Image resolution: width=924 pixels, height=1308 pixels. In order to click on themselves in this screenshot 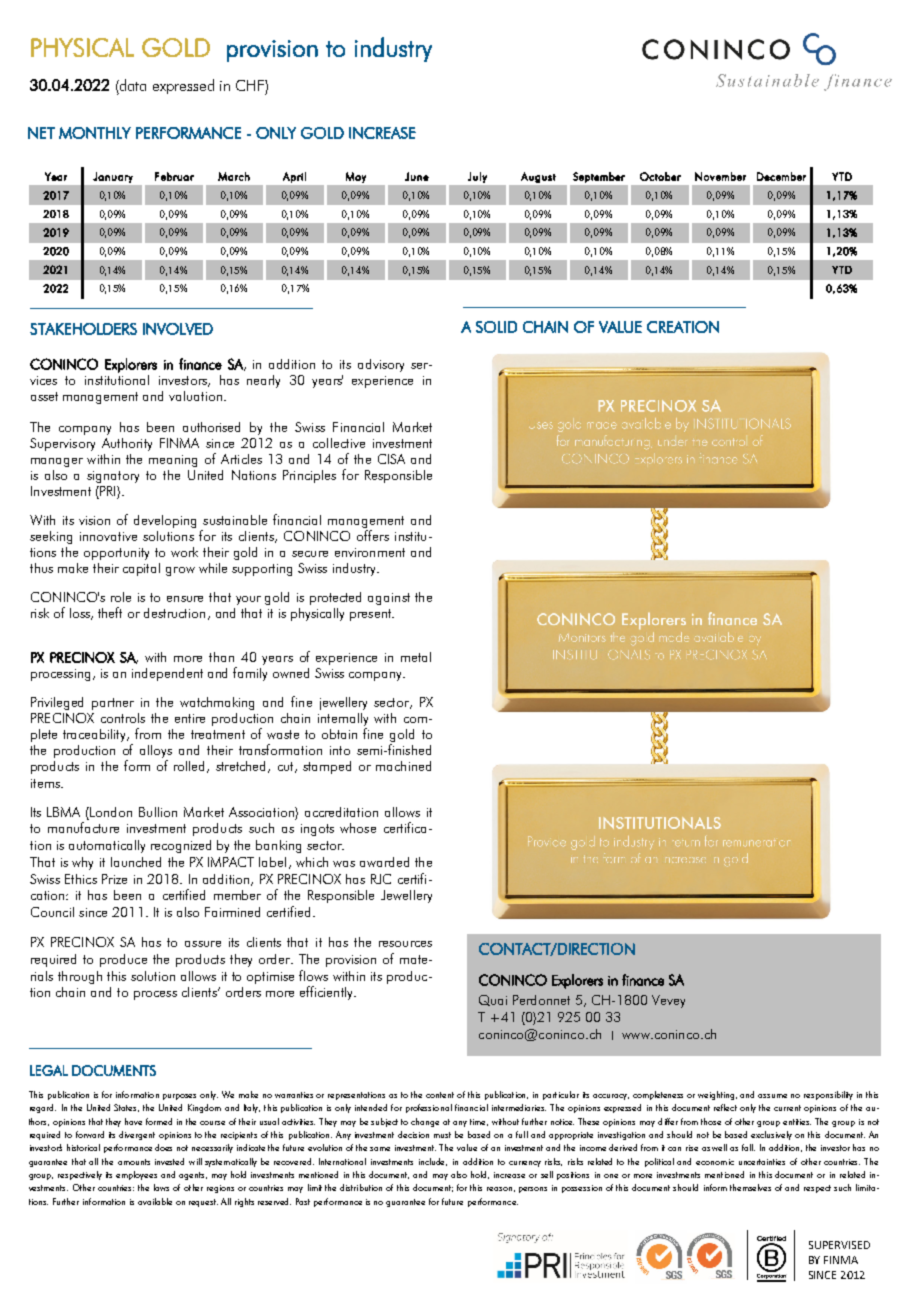, I will do `click(750, 1187)`.
